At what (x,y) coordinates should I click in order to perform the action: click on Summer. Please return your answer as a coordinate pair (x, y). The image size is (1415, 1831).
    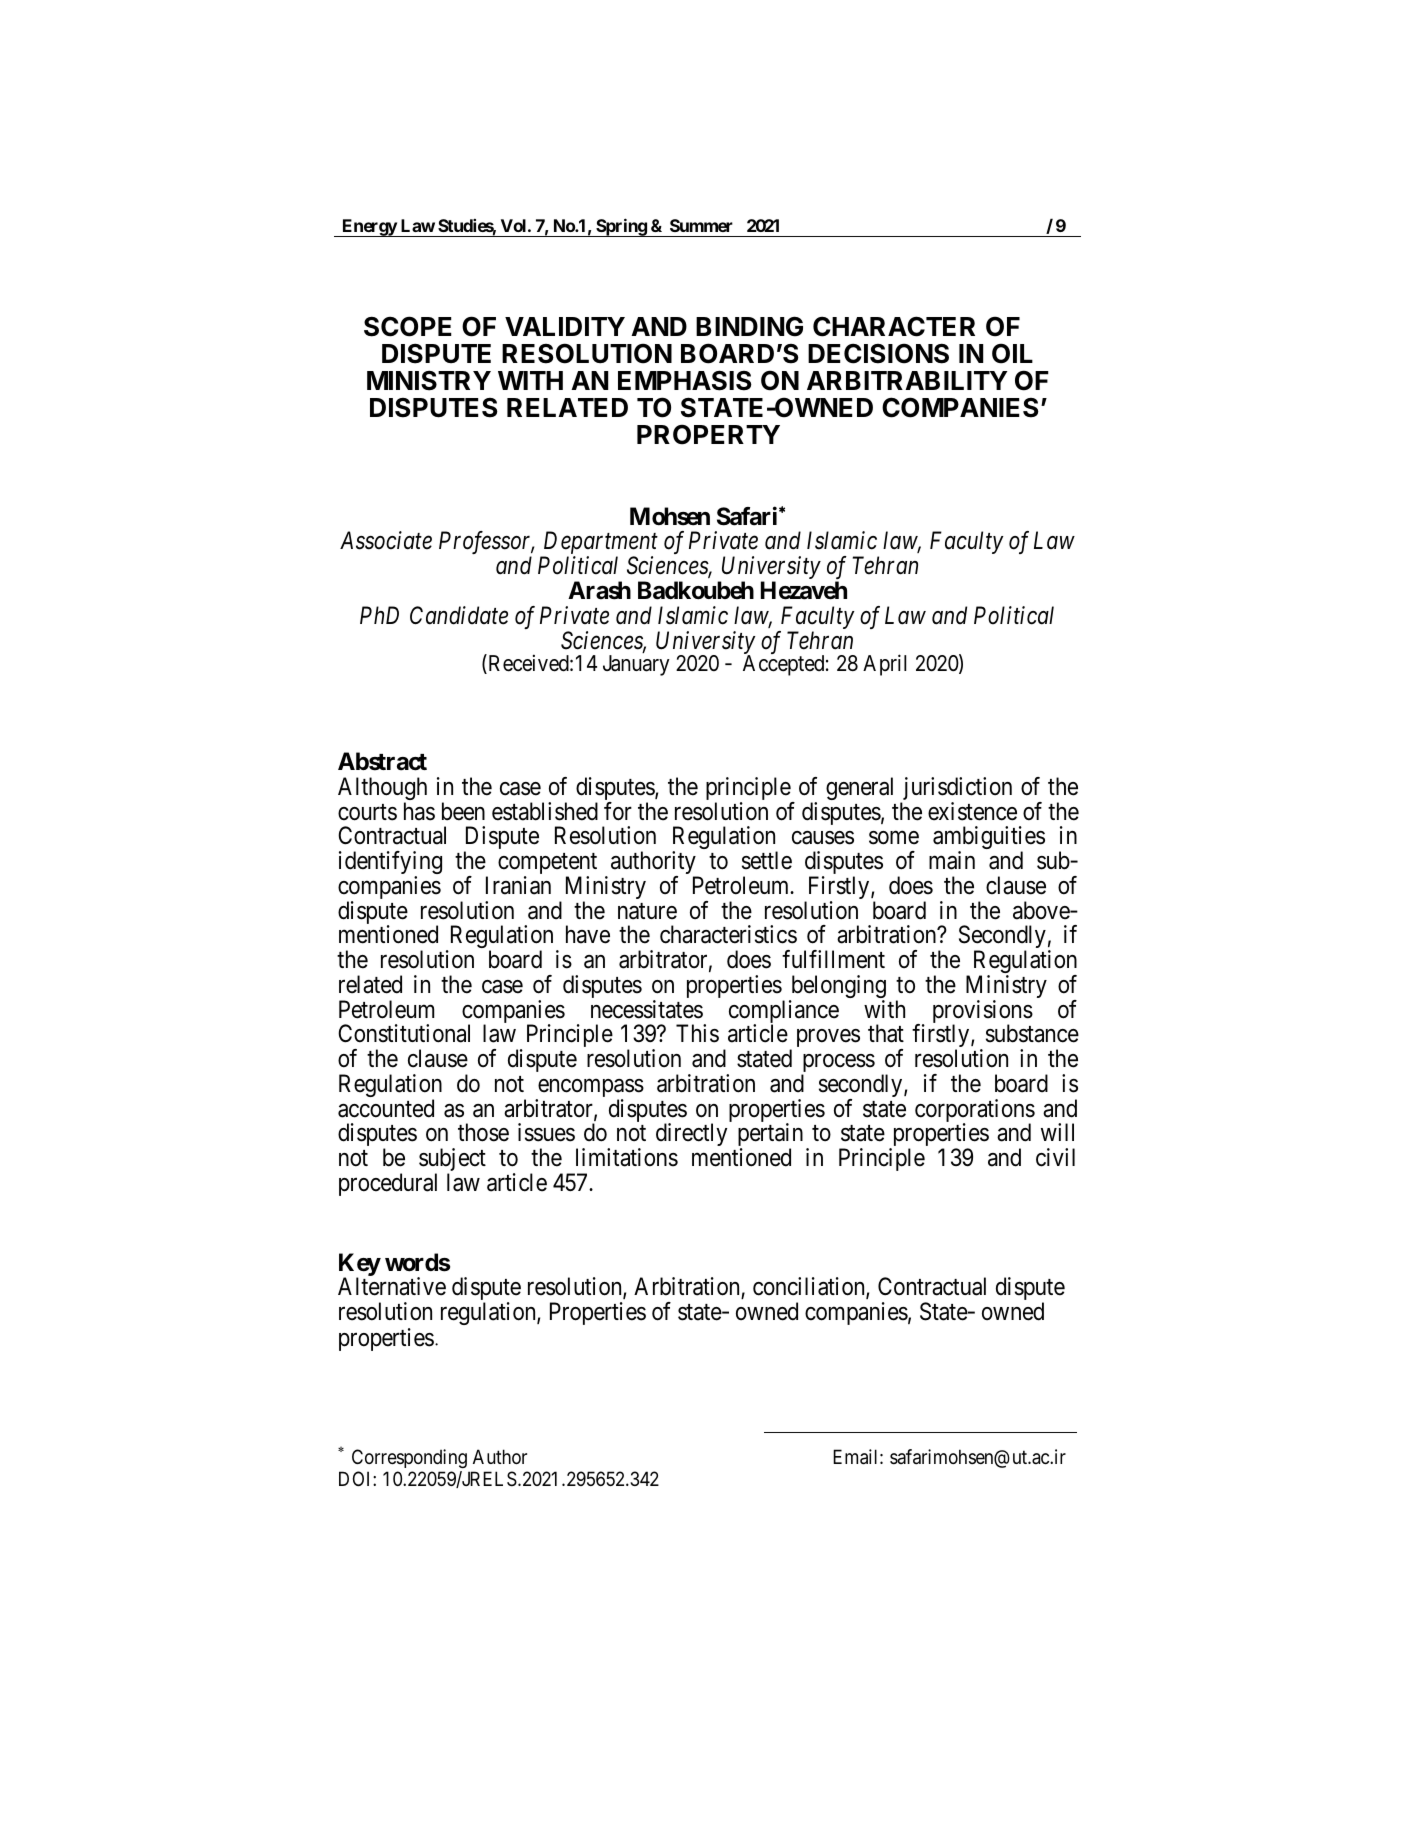
    Looking at the image, I should click on (701, 225).
